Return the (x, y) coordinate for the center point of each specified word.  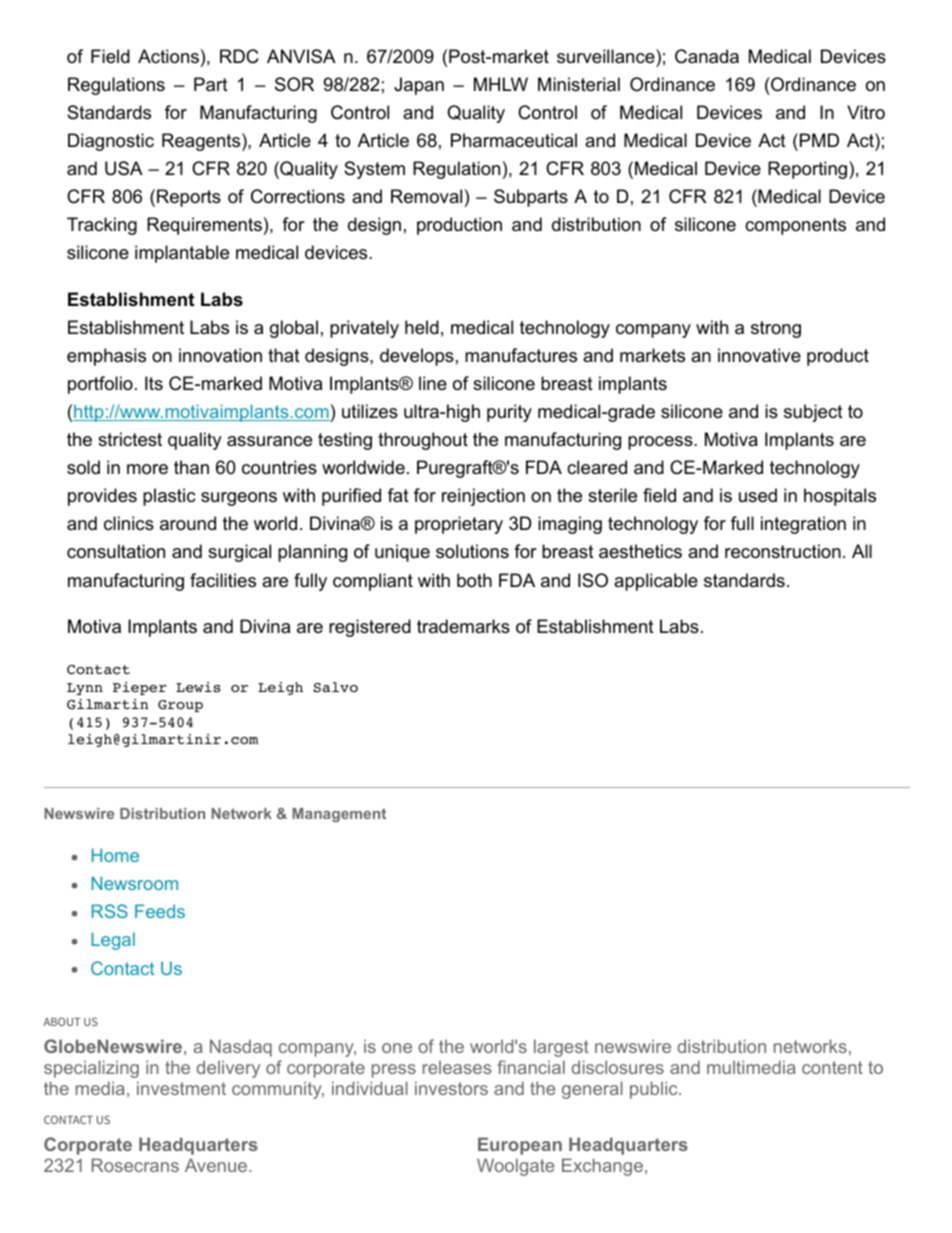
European (520, 1146)
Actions (168, 56)
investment (181, 1088)
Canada (707, 56)
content (832, 1067)
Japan (419, 86)
